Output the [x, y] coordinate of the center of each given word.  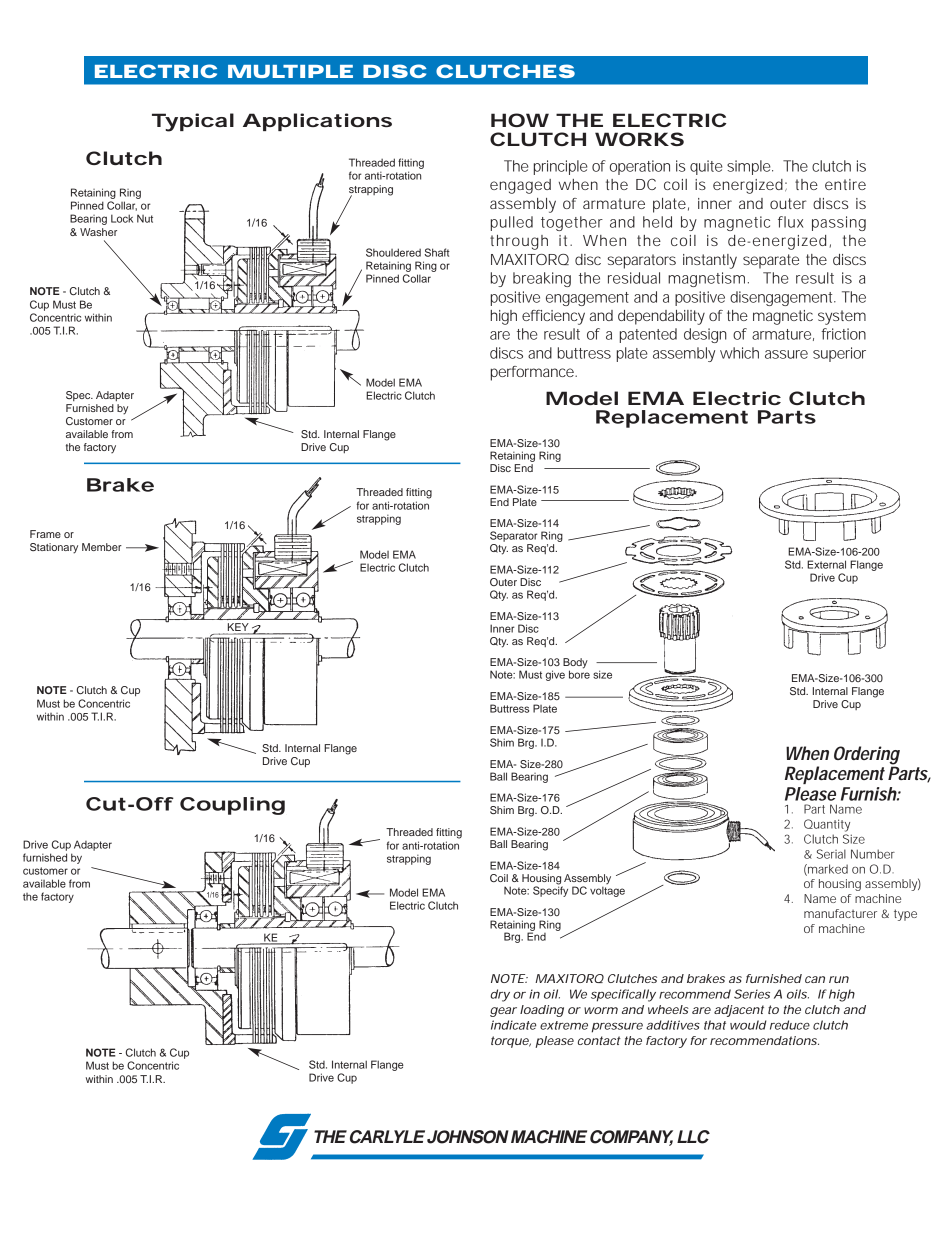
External [826, 564]
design [705, 335]
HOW [520, 120]
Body [575, 664]
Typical [193, 122]
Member [102, 547]
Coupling [232, 806]
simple [750, 167]
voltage [607, 892]
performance [534, 373]
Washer [98, 232]
